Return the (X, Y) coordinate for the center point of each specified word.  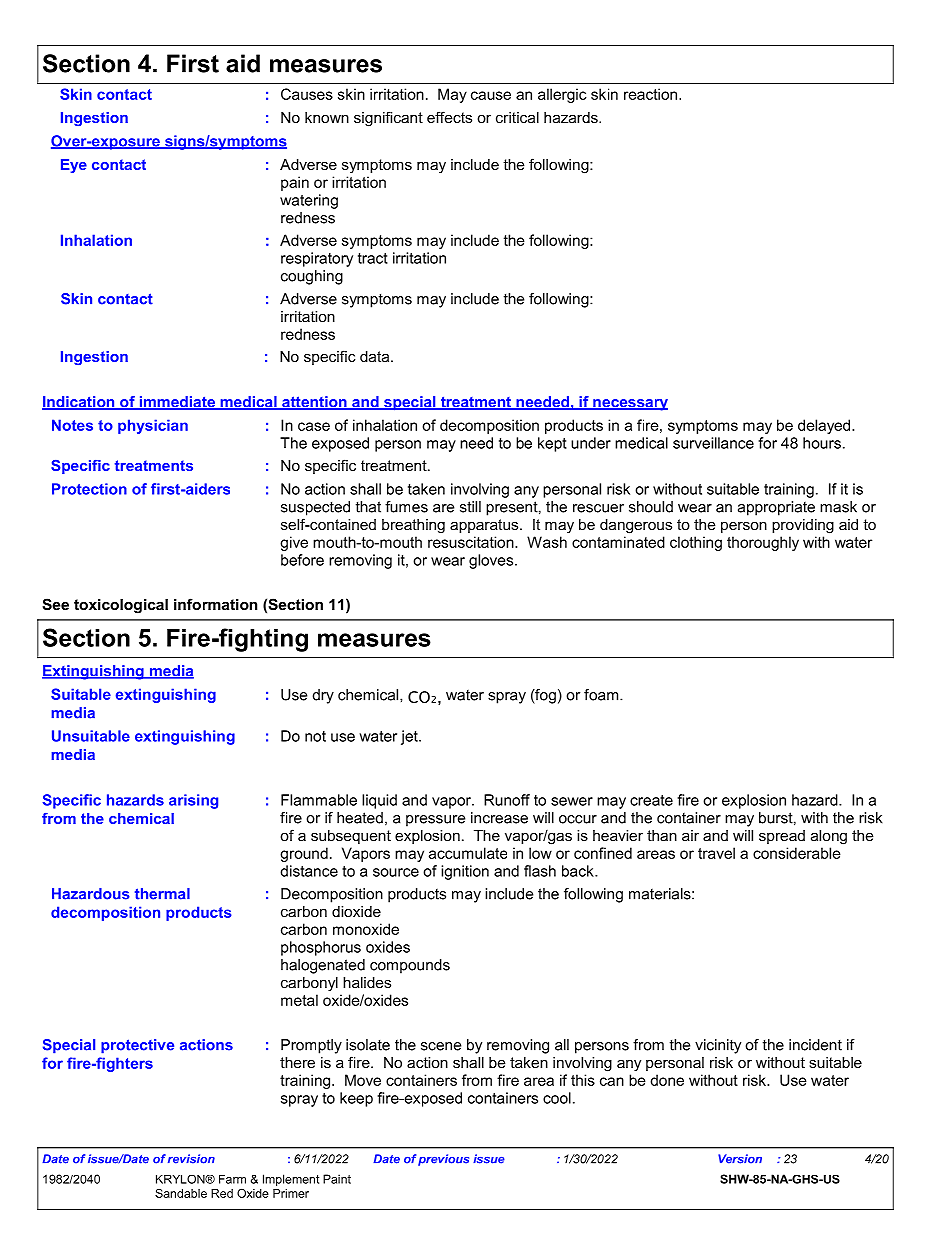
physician (153, 426)
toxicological (121, 606)
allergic (562, 95)
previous (443, 1160)
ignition (465, 872)
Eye (74, 166)
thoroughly (763, 543)
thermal (162, 894)
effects (449, 117)
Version (740, 1159)
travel (716, 853)
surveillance (713, 443)
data (376, 356)
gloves (492, 561)
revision (191, 1159)
